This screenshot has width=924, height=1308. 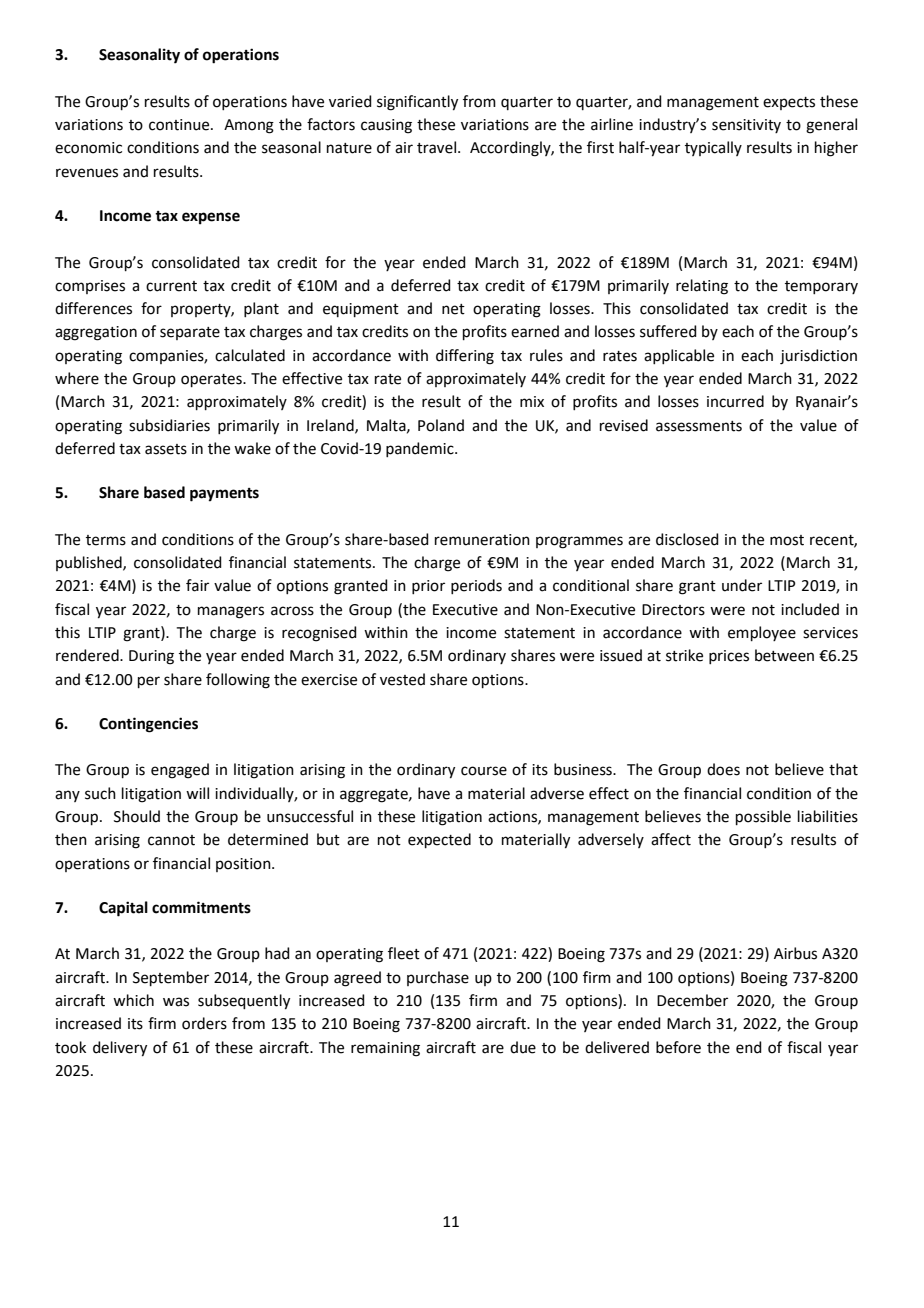 I want to click on Poland, so click(x=441, y=425).
